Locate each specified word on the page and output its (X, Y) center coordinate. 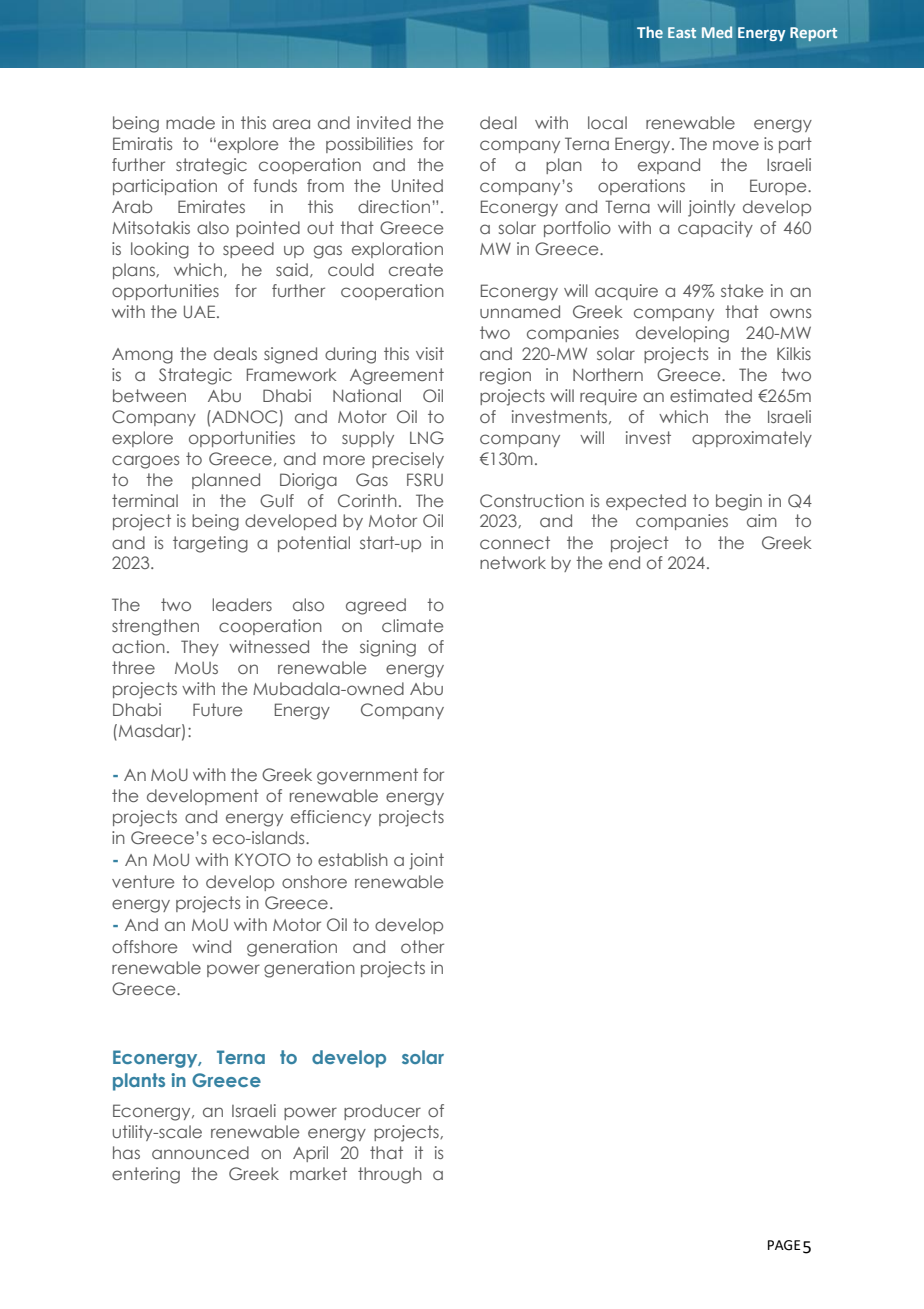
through (390, 1175)
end (624, 562)
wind (211, 946)
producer (382, 1112)
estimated (711, 395)
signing (388, 648)
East (682, 32)
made (190, 122)
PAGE (784, 1245)
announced (200, 1152)
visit (430, 353)
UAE (201, 311)
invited (384, 122)
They (200, 648)
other (422, 946)
